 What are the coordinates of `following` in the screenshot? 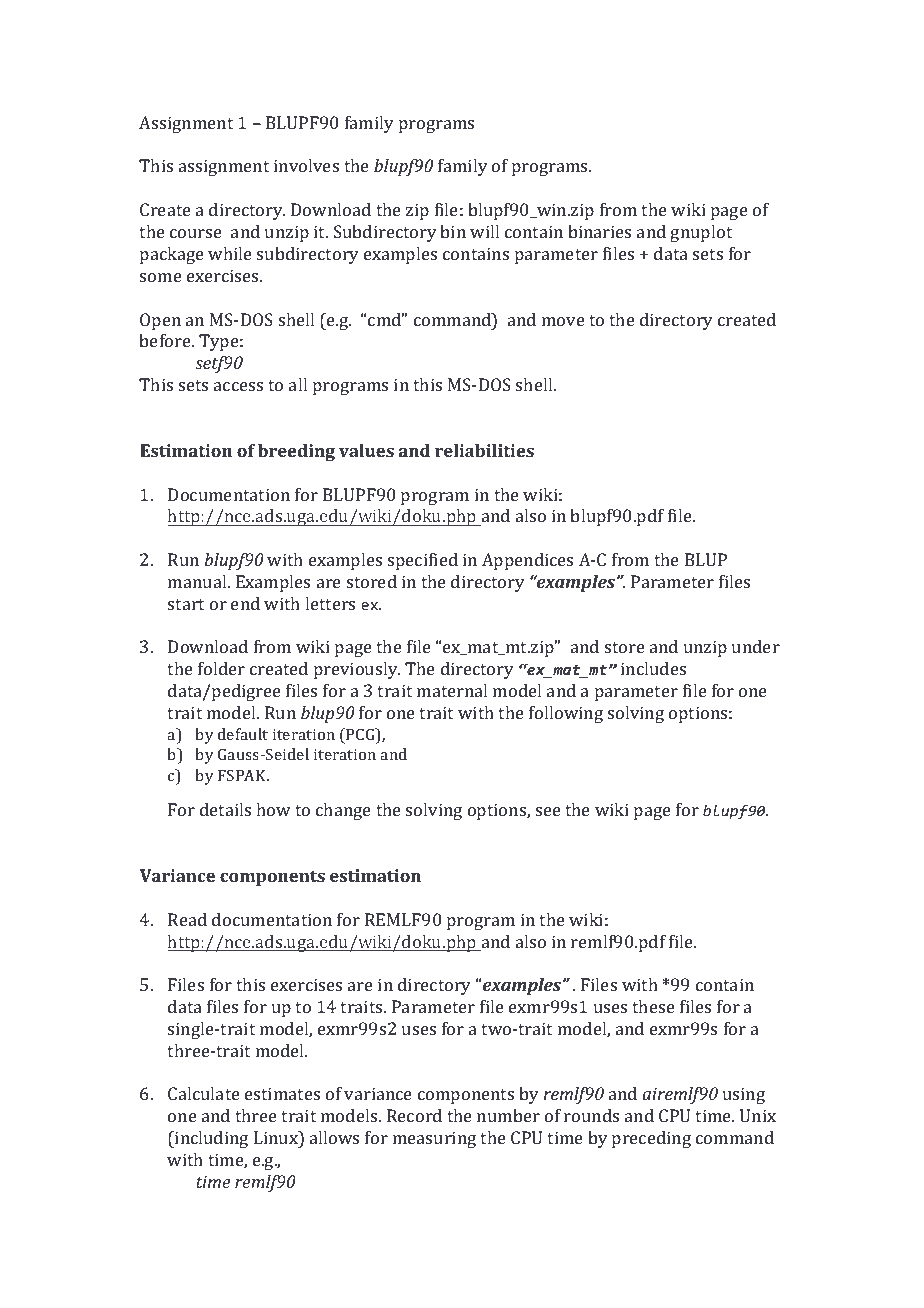 It's located at (566, 714).
